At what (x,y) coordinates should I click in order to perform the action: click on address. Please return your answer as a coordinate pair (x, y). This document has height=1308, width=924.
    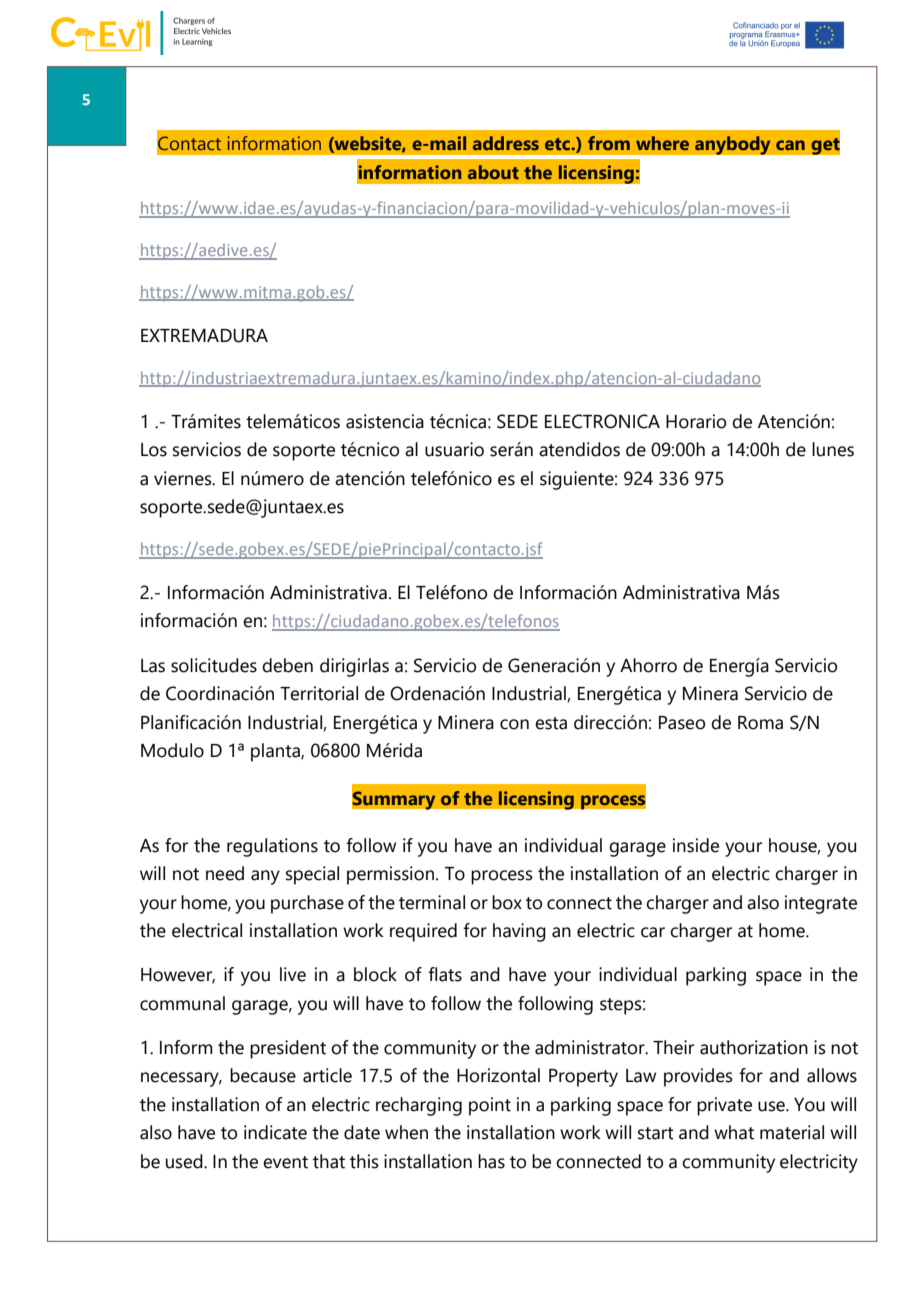
    Looking at the image, I should click on (506, 143).
